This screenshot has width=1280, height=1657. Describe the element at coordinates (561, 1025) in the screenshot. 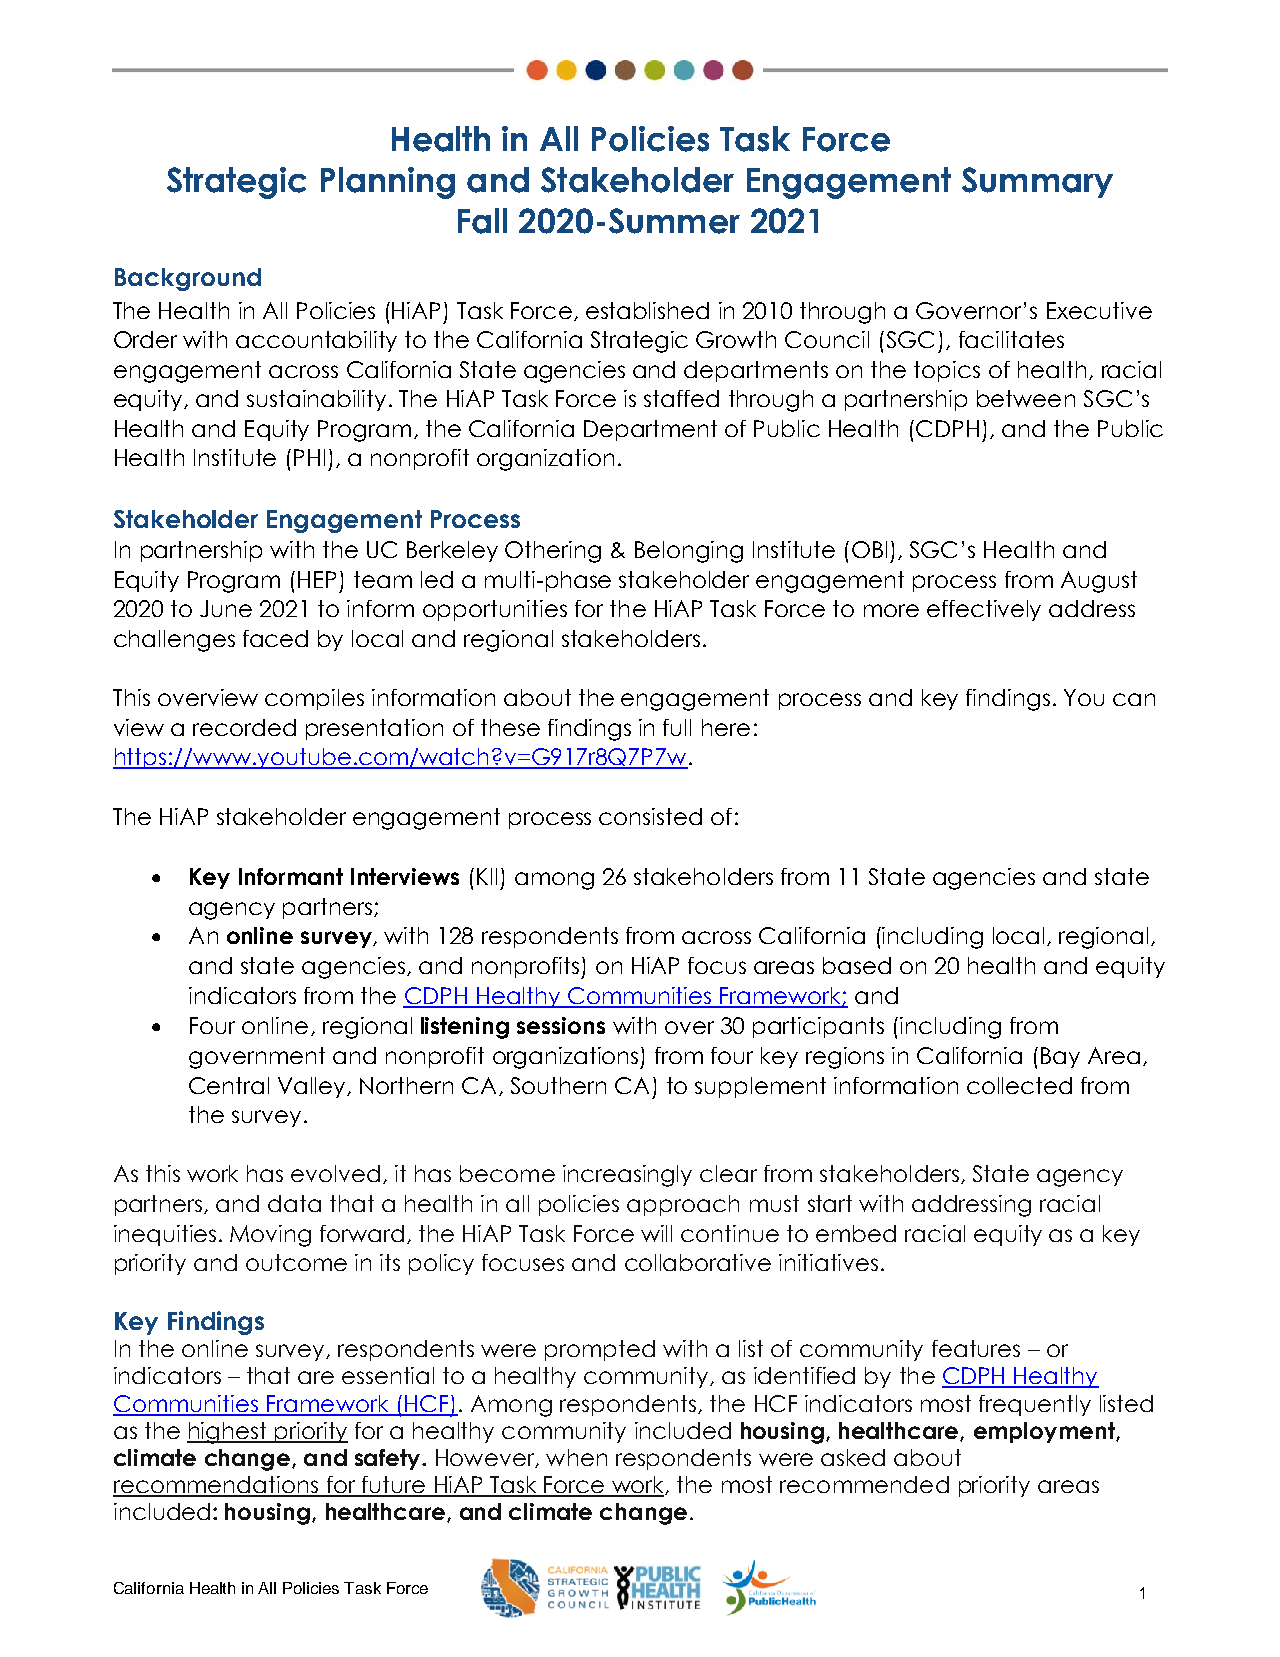

I see `sessions` at that location.
